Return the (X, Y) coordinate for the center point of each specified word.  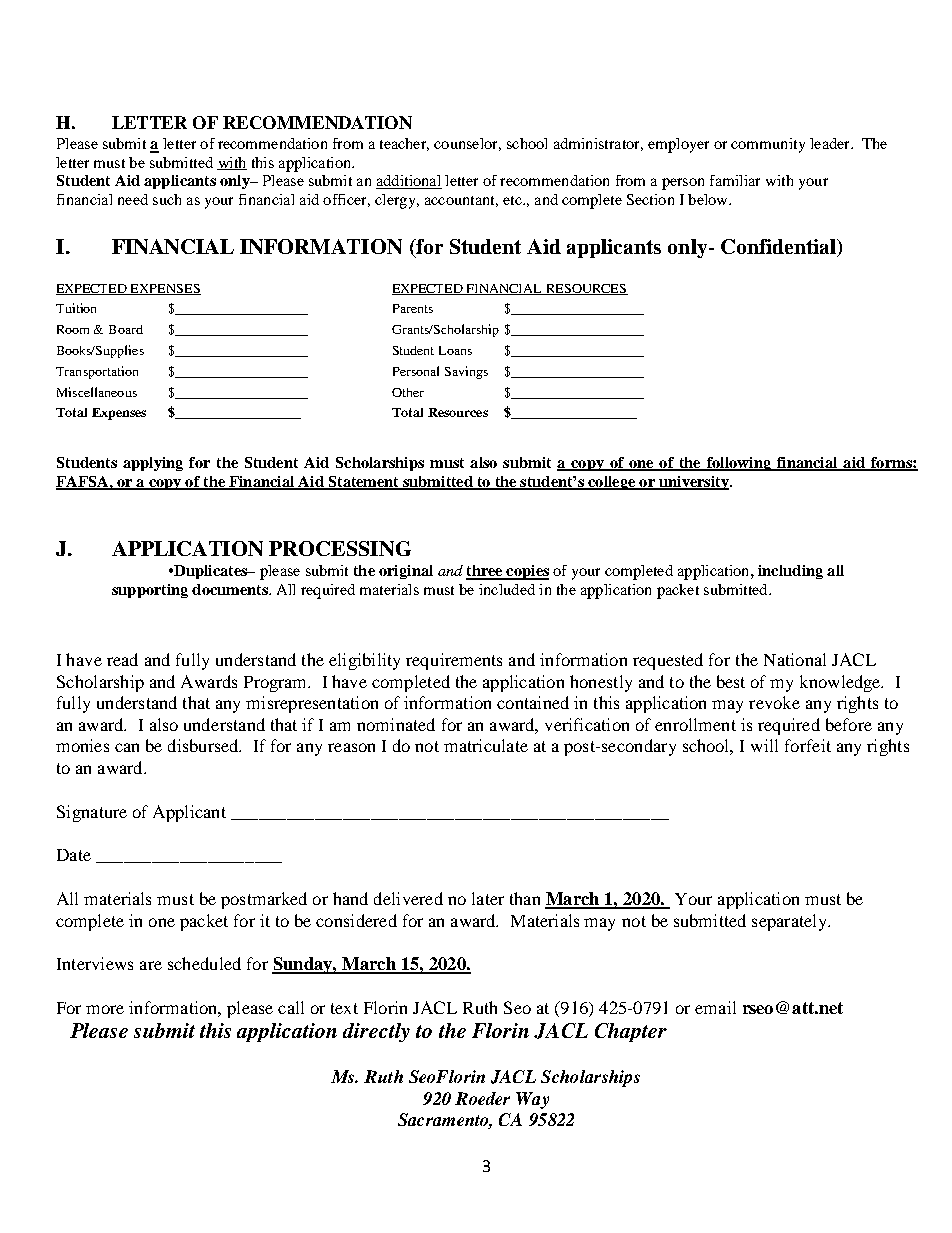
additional (409, 182)
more (105, 1009)
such (167, 199)
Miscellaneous (97, 392)
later (488, 898)
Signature (92, 813)
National (795, 659)
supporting (150, 591)
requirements (454, 661)
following (738, 464)
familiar (735, 180)
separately (790, 922)
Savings (466, 372)
